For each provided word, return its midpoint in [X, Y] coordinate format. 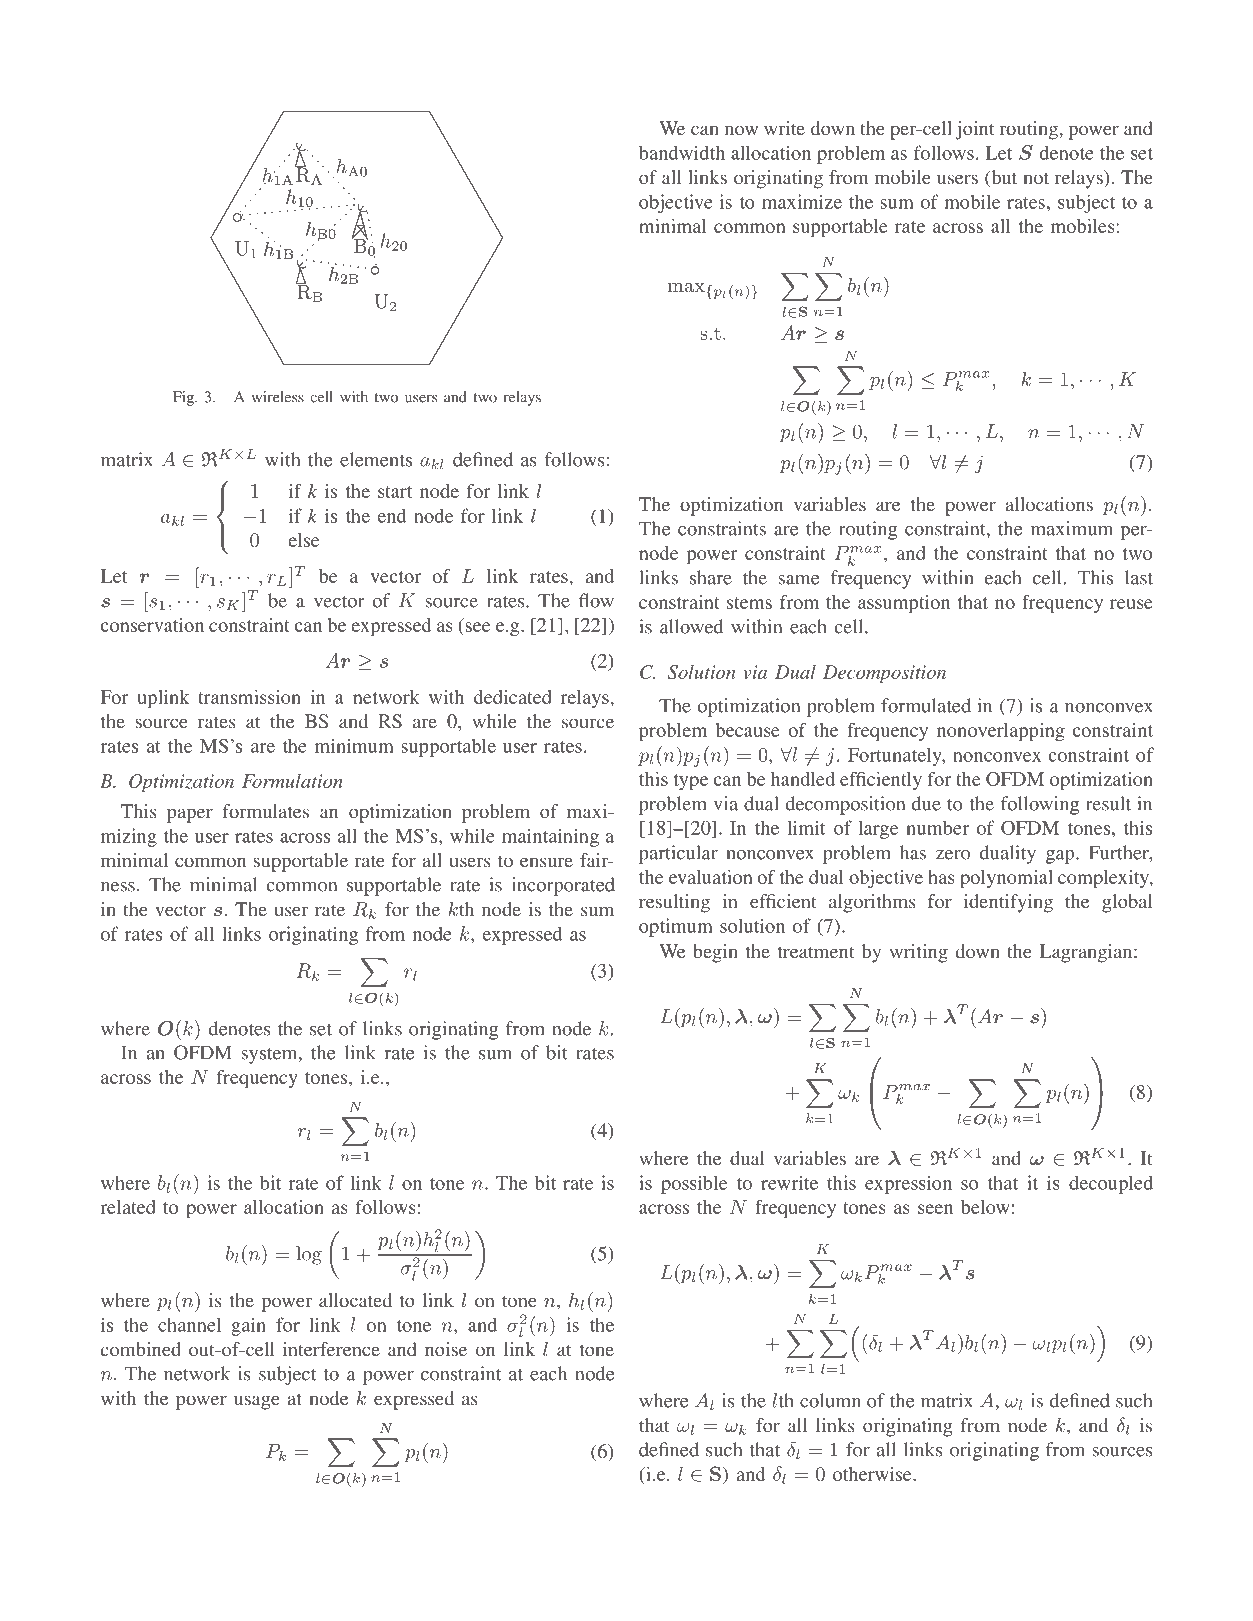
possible [694, 1184]
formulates [266, 811]
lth [783, 1400]
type [691, 782]
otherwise [873, 1474]
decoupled [1111, 1184]
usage [257, 1402]
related [128, 1207]
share [711, 577]
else [303, 540]
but [1003, 178]
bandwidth [682, 152]
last [1139, 577]
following [1040, 805]
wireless [277, 397]
